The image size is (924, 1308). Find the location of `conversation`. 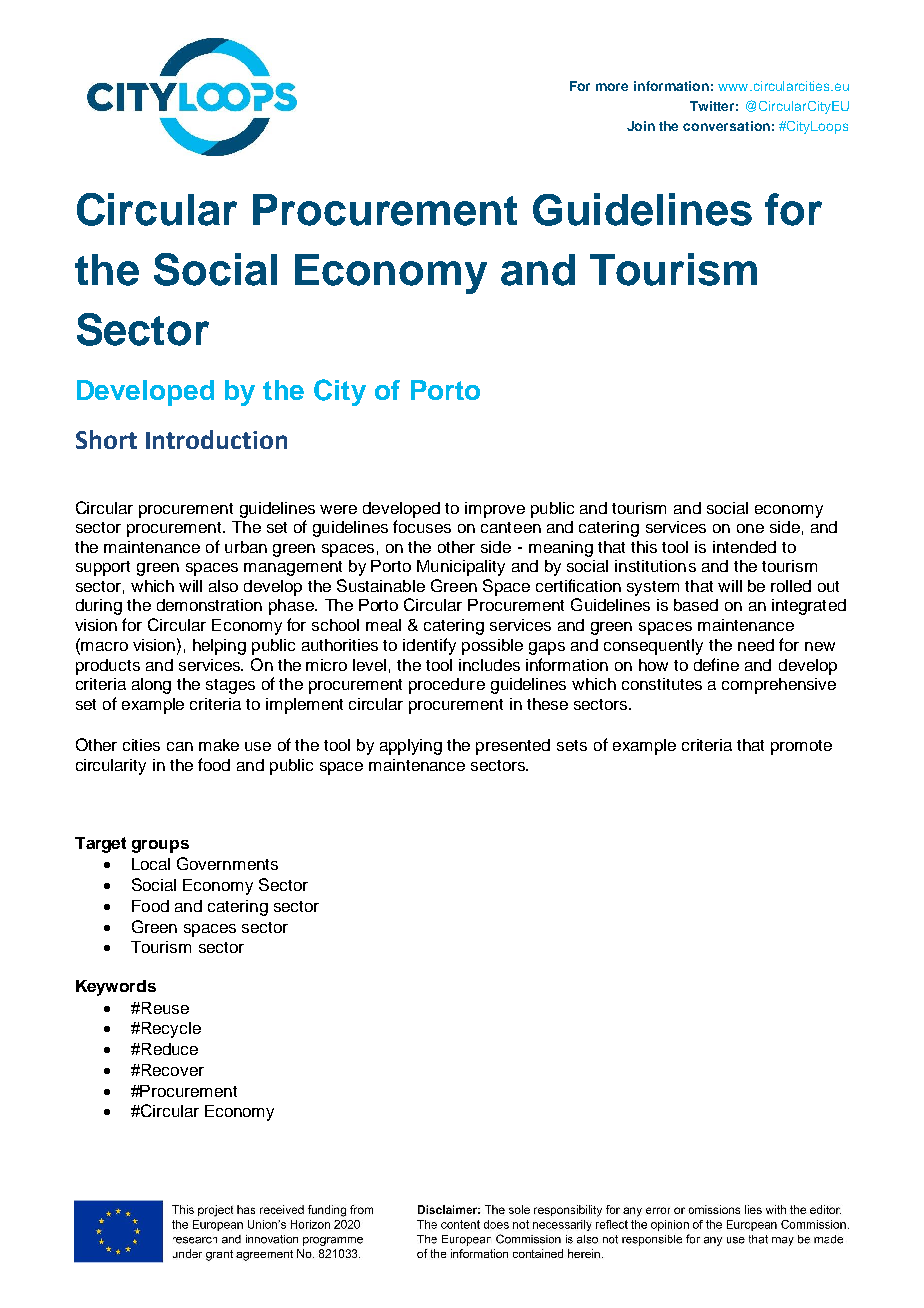

conversation is located at coordinates (726, 126).
